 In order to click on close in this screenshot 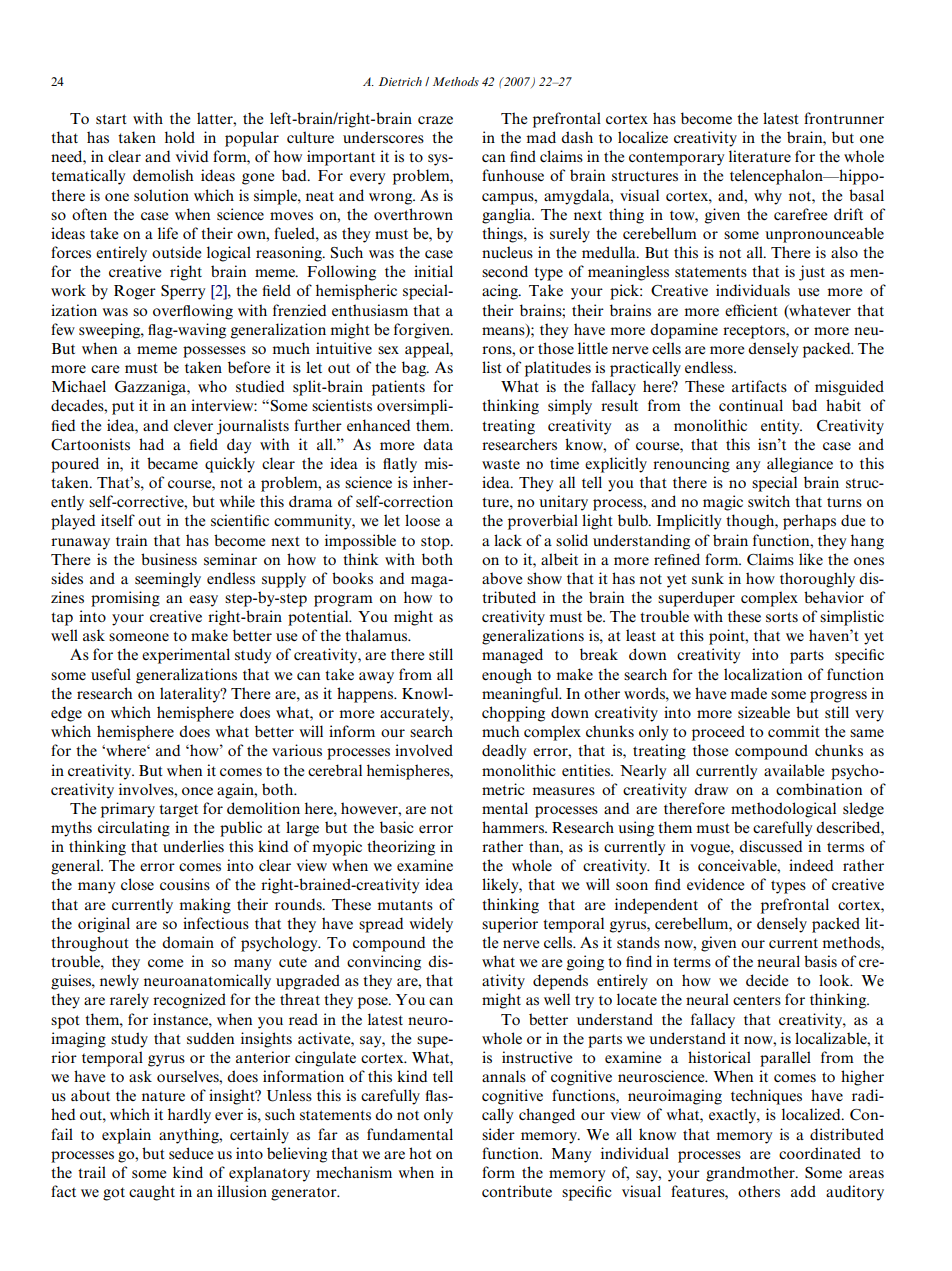, I will do `click(137, 884)`.
